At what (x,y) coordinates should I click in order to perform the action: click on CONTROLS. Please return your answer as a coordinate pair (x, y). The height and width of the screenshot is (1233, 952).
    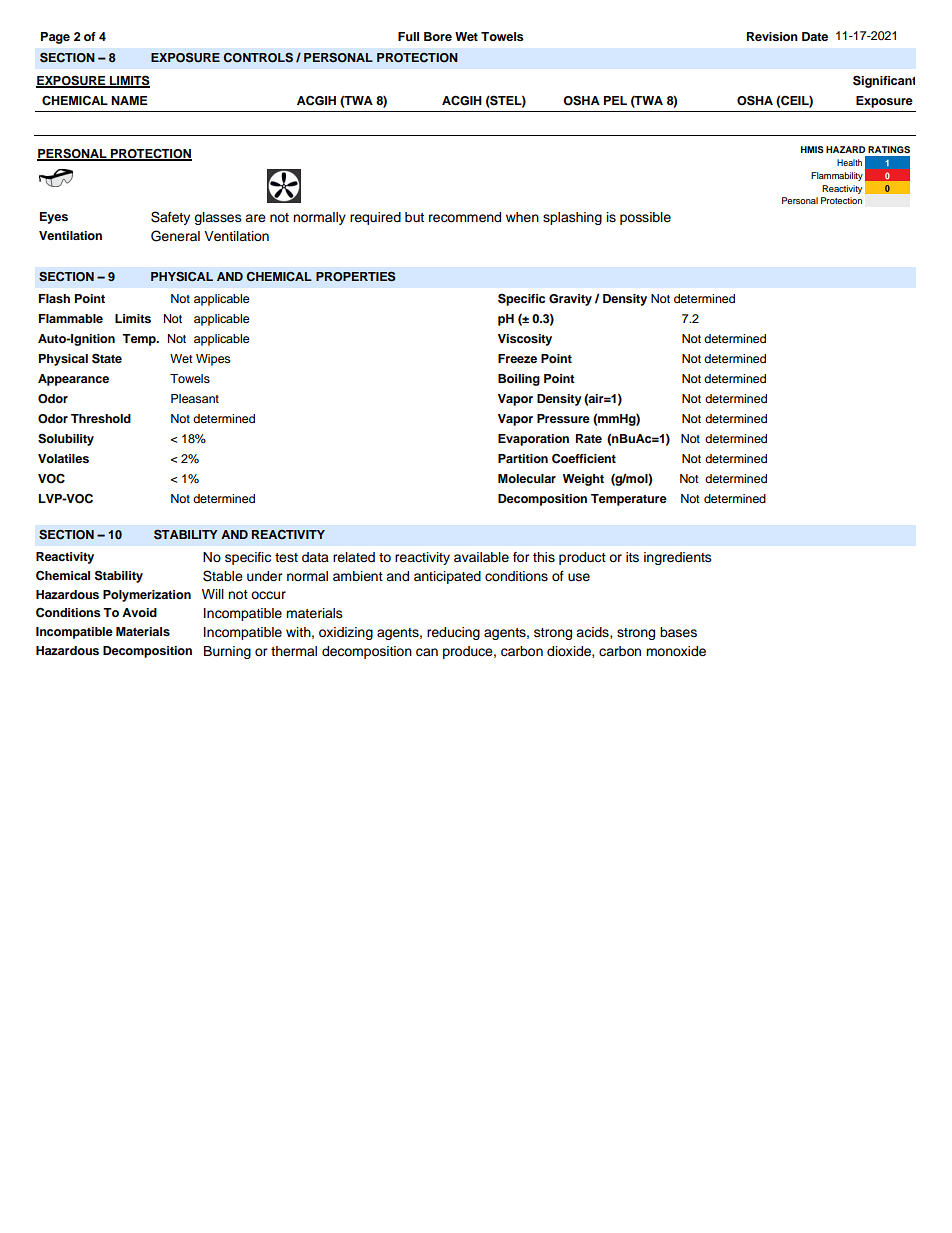
    Looking at the image, I should click on (258, 58).
